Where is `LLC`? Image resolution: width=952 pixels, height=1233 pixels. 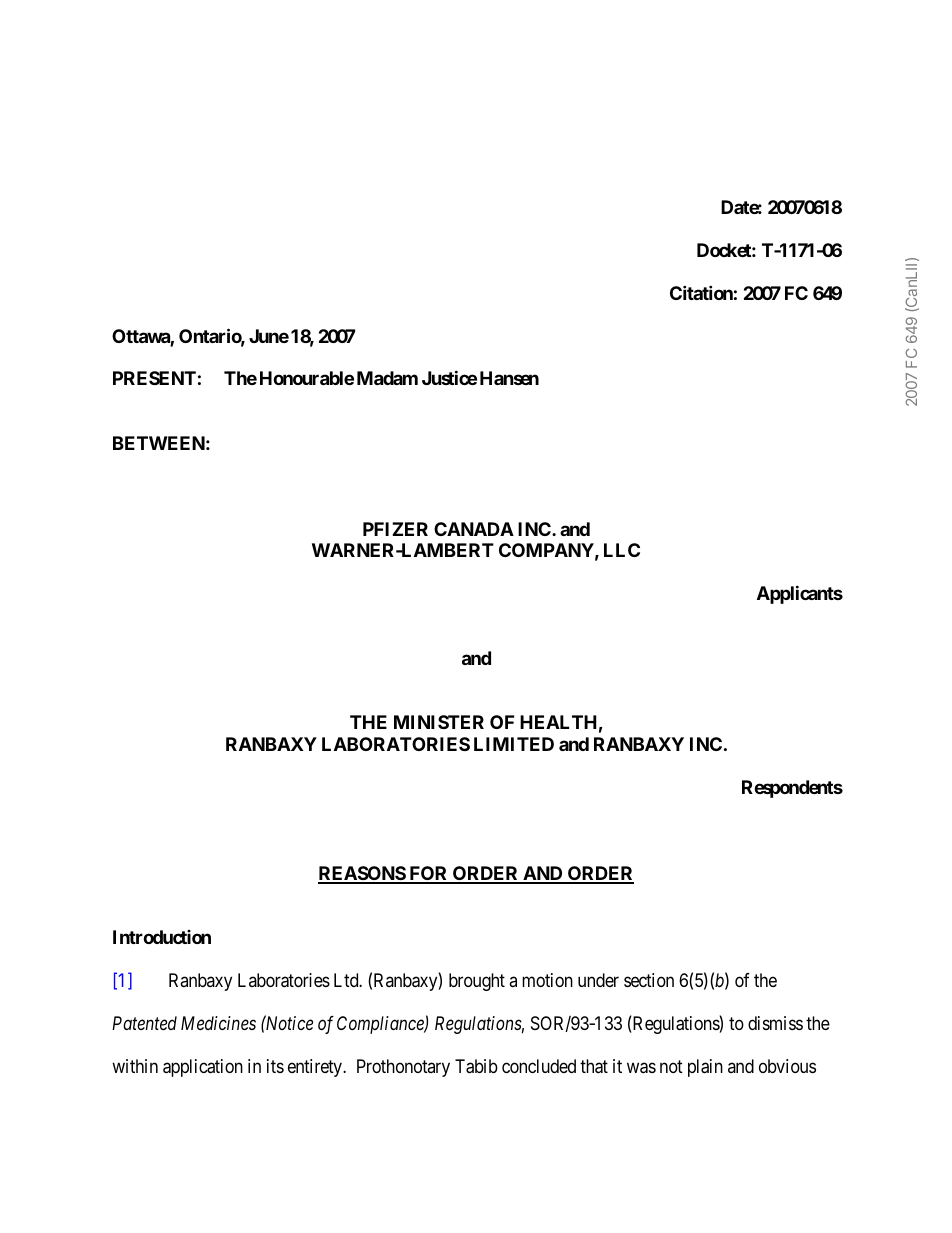 LLC is located at coordinates (622, 550).
